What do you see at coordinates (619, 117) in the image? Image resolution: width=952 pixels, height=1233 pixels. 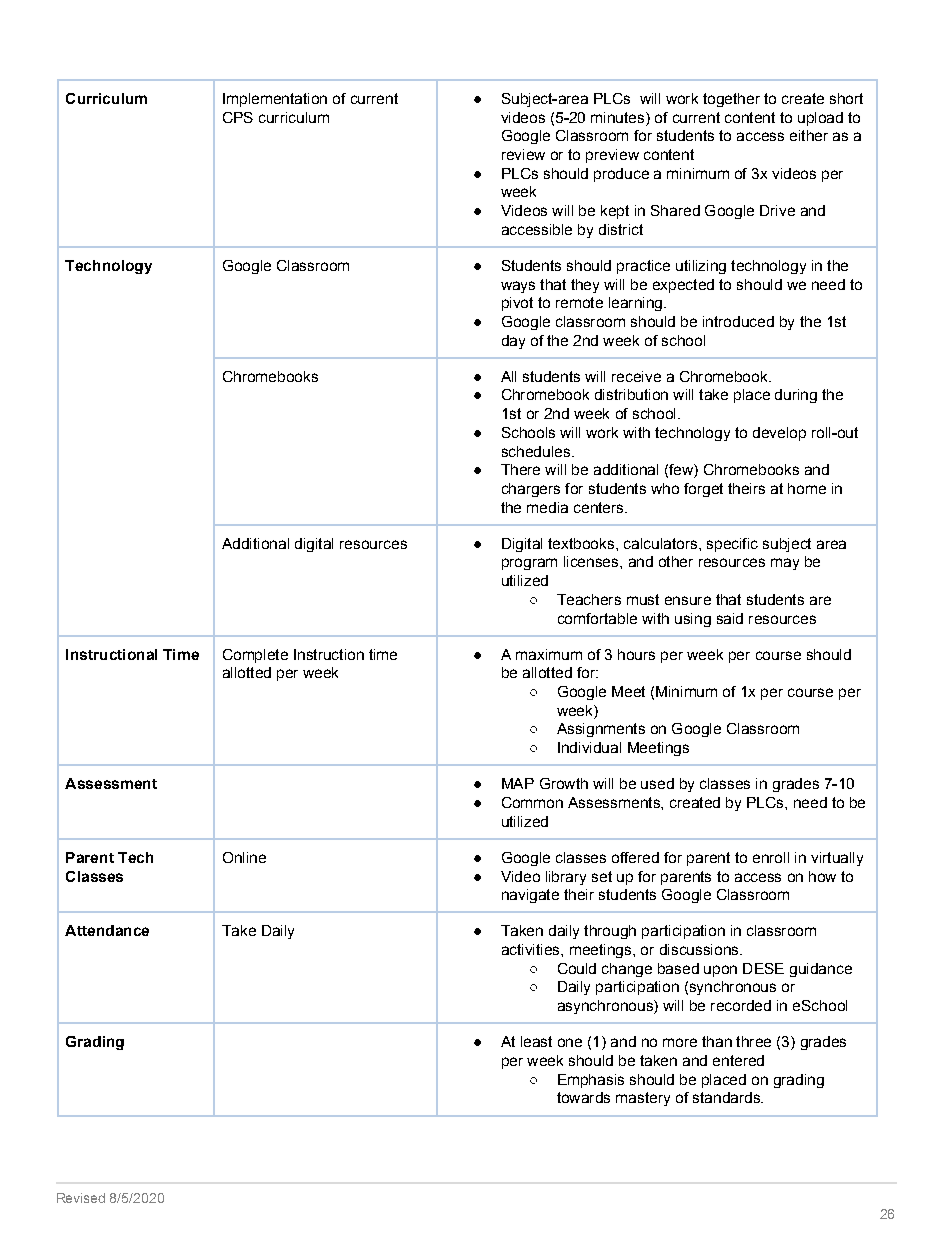 I see `minutes` at bounding box center [619, 117].
